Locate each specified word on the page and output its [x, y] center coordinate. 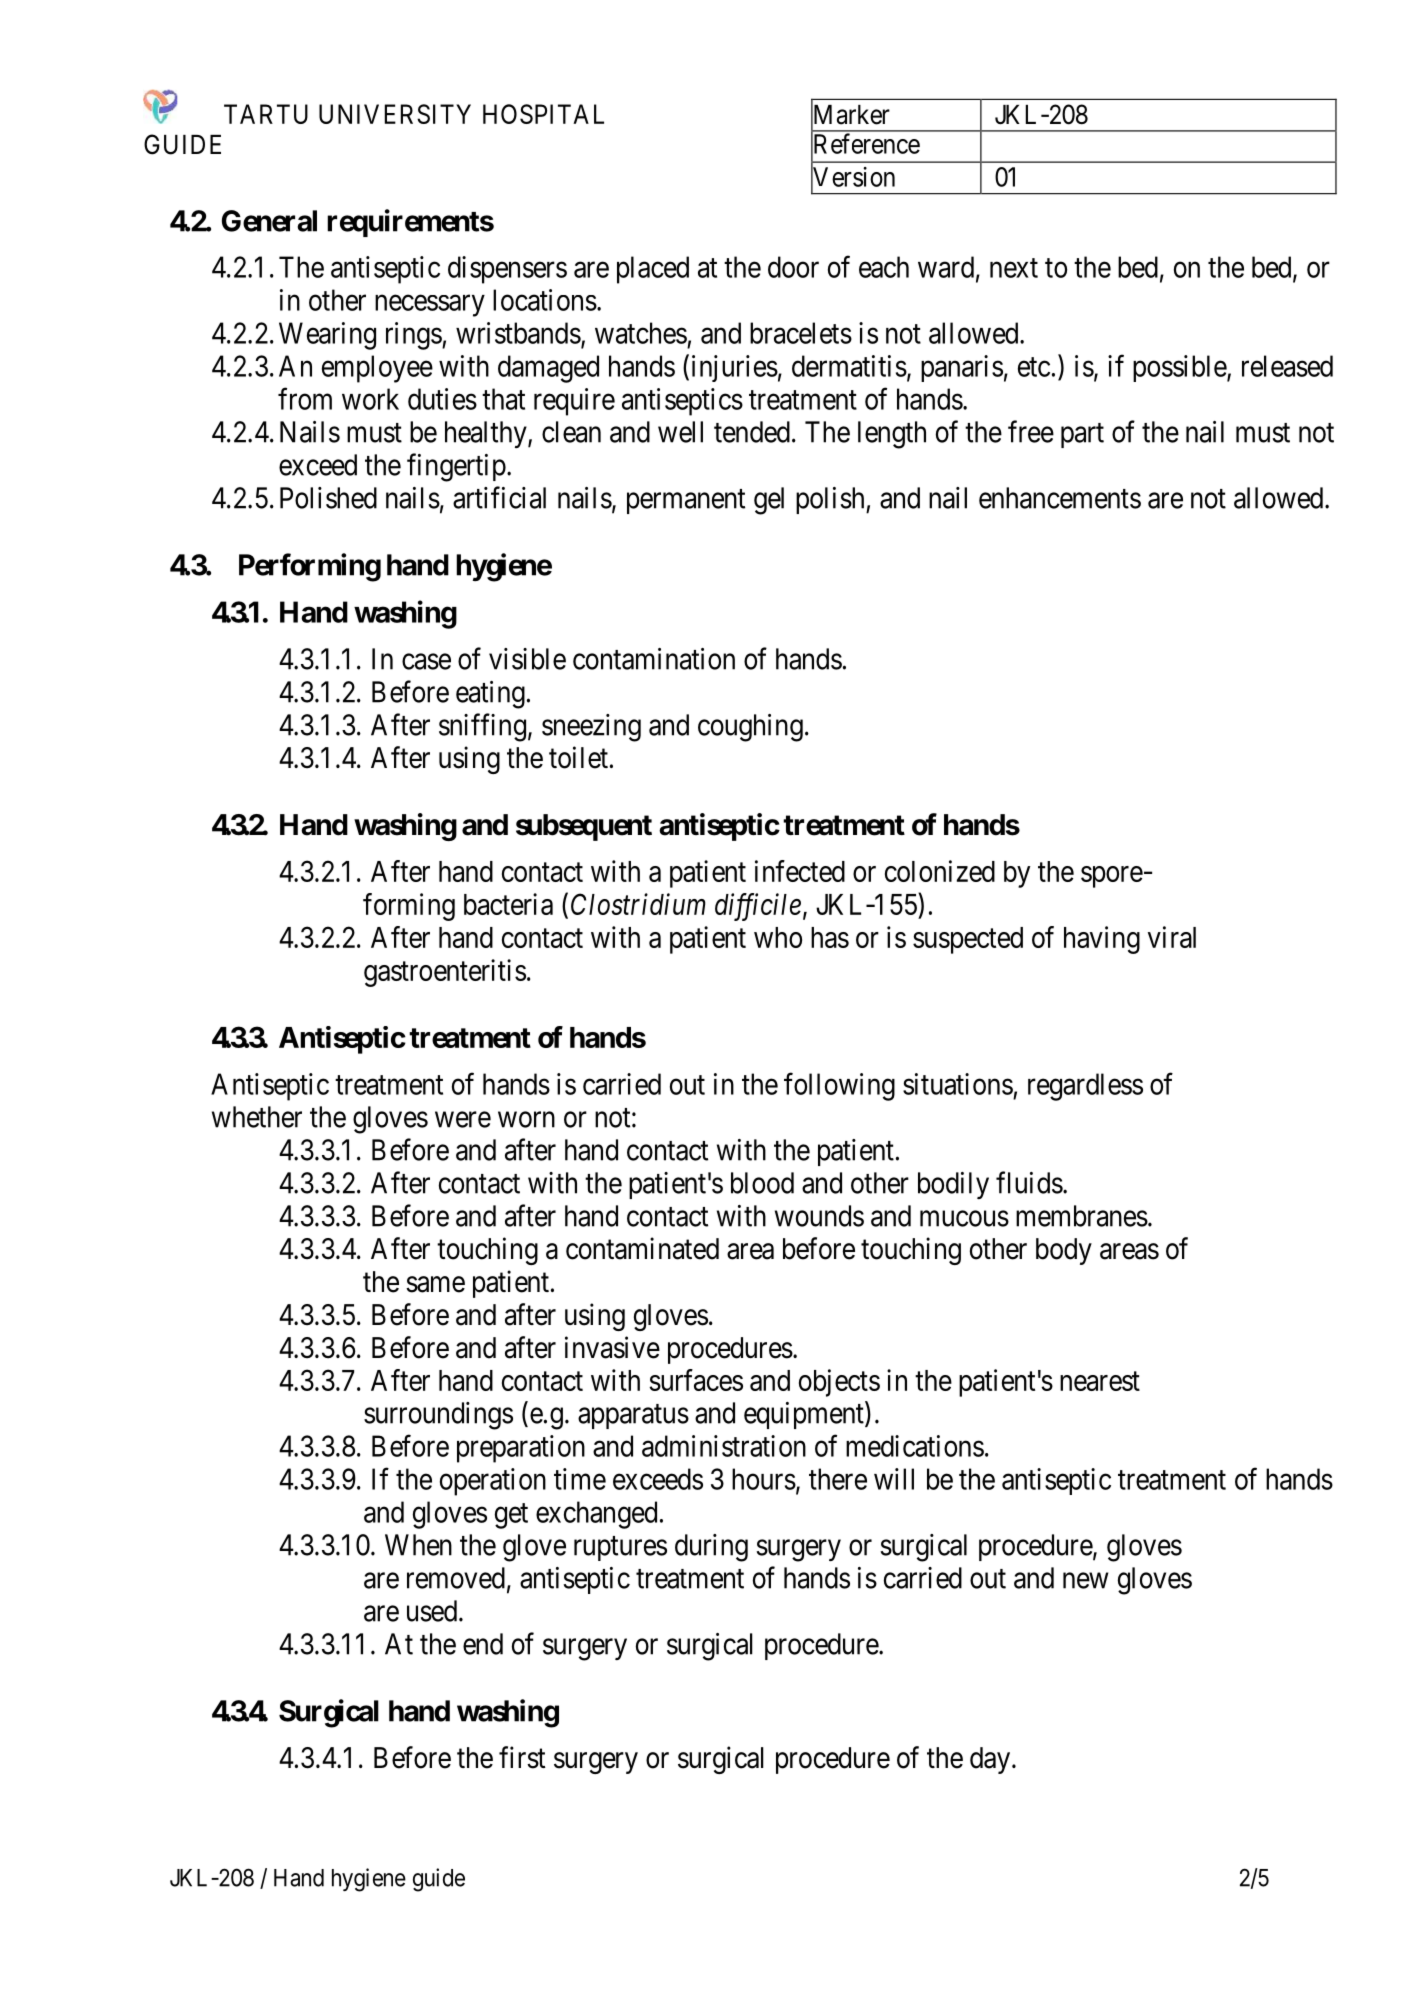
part [1082, 435]
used [433, 1611]
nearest [1100, 1381]
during [711, 1548]
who [778, 937]
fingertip [456, 467]
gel [769, 501]
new [1086, 1581]
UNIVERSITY [395, 114]
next [1014, 268]
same [435, 1284]
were [463, 1120]
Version [853, 177]
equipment [805, 1415]
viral [1172, 937]
